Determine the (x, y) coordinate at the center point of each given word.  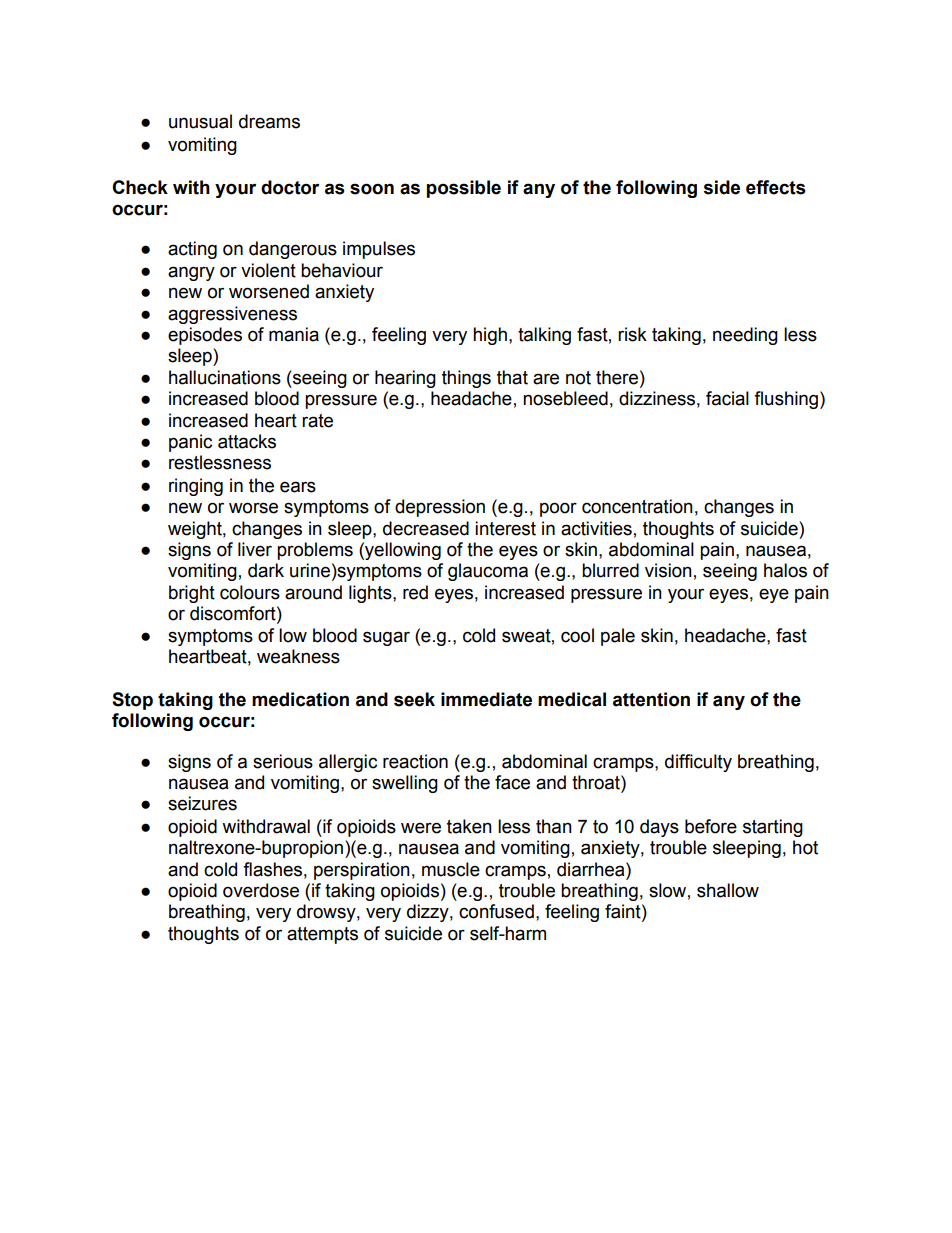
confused (496, 911)
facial (727, 398)
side (722, 187)
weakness (298, 656)
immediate (486, 699)
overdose (261, 890)
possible (464, 189)
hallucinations (225, 377)
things (466, 379)
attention (651, 699)
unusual (200, 121)
